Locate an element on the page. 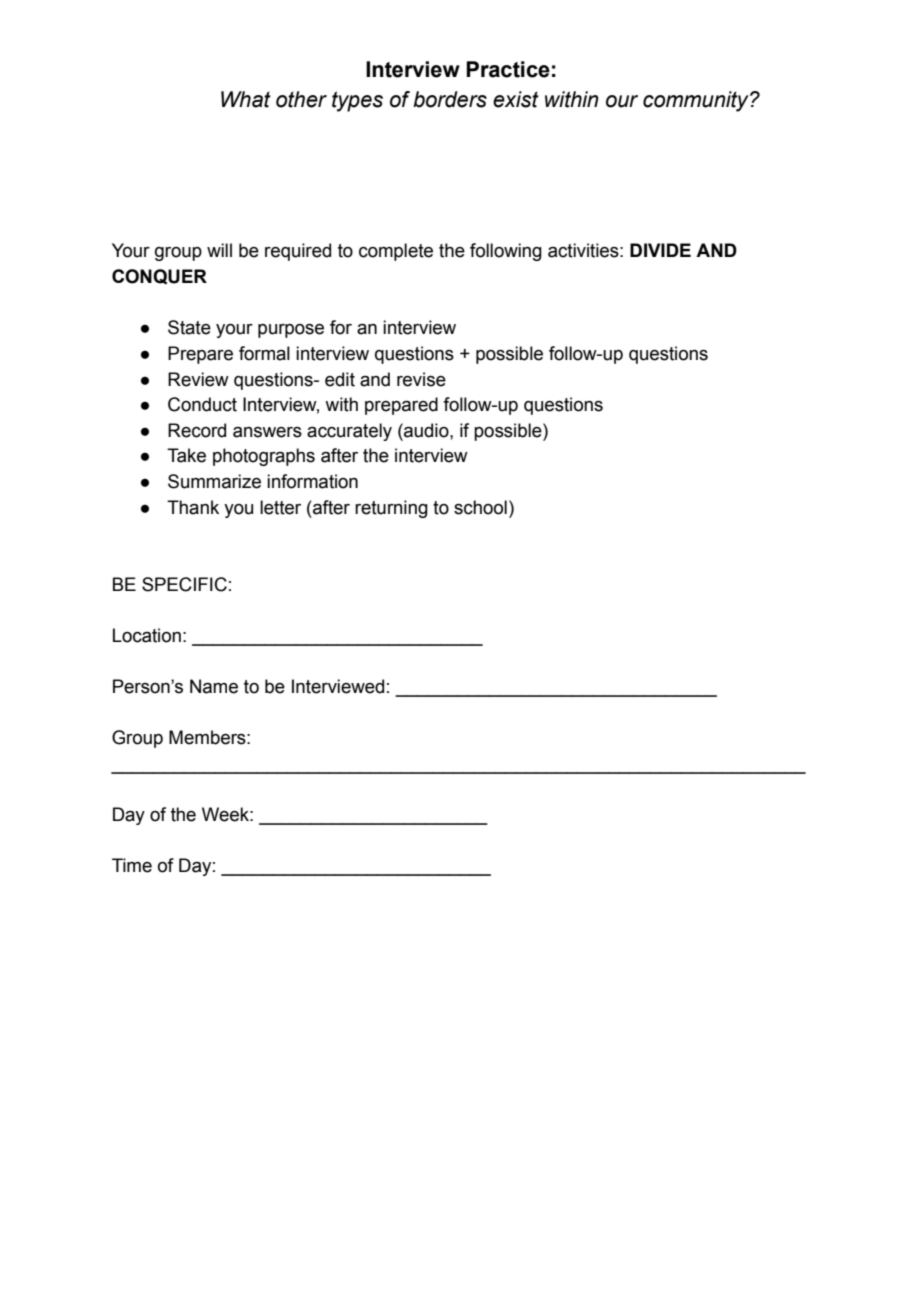 The image size is (924, 1308). Time is located at coordinates (132, 865).
